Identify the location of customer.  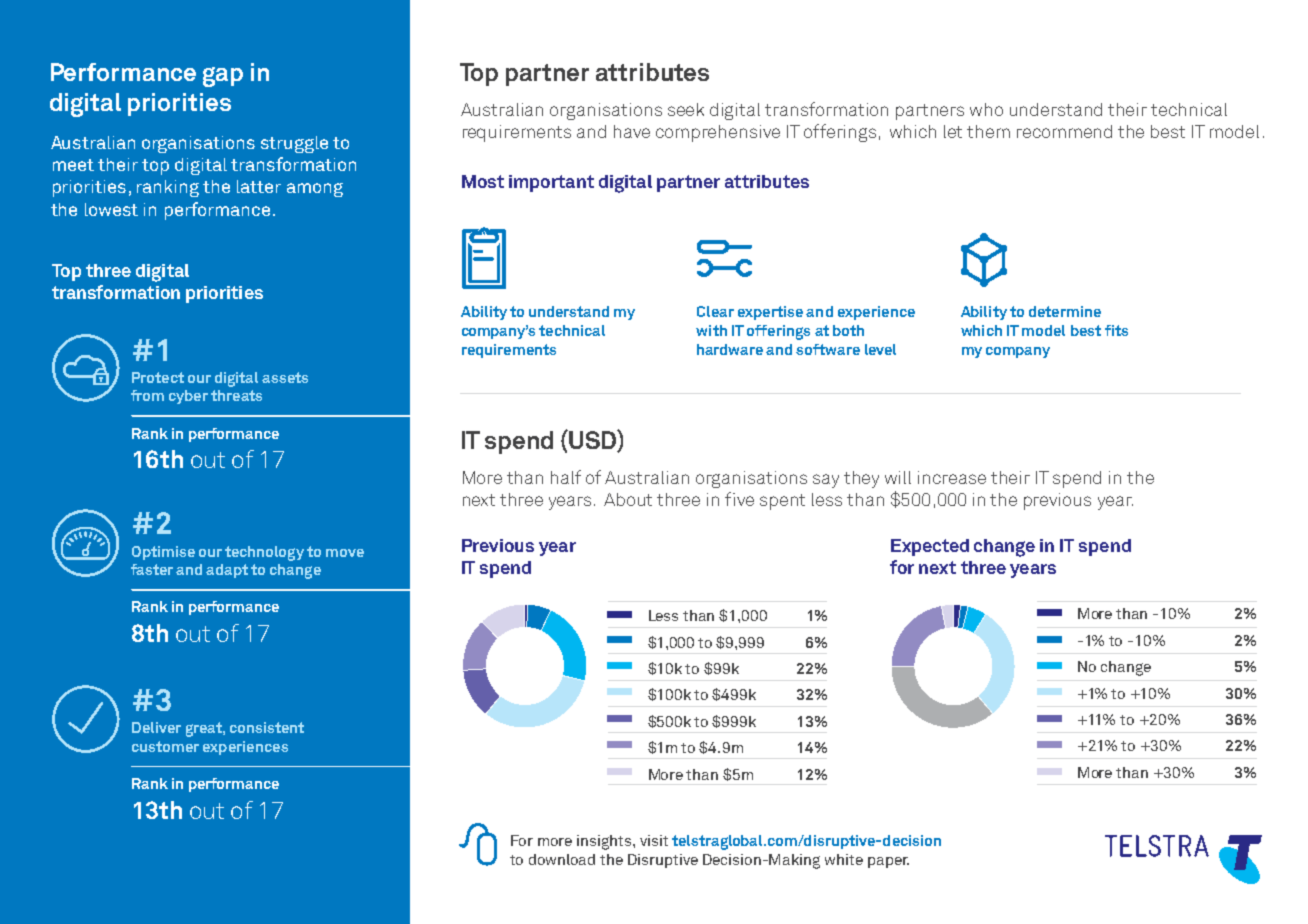
(165, 746).
